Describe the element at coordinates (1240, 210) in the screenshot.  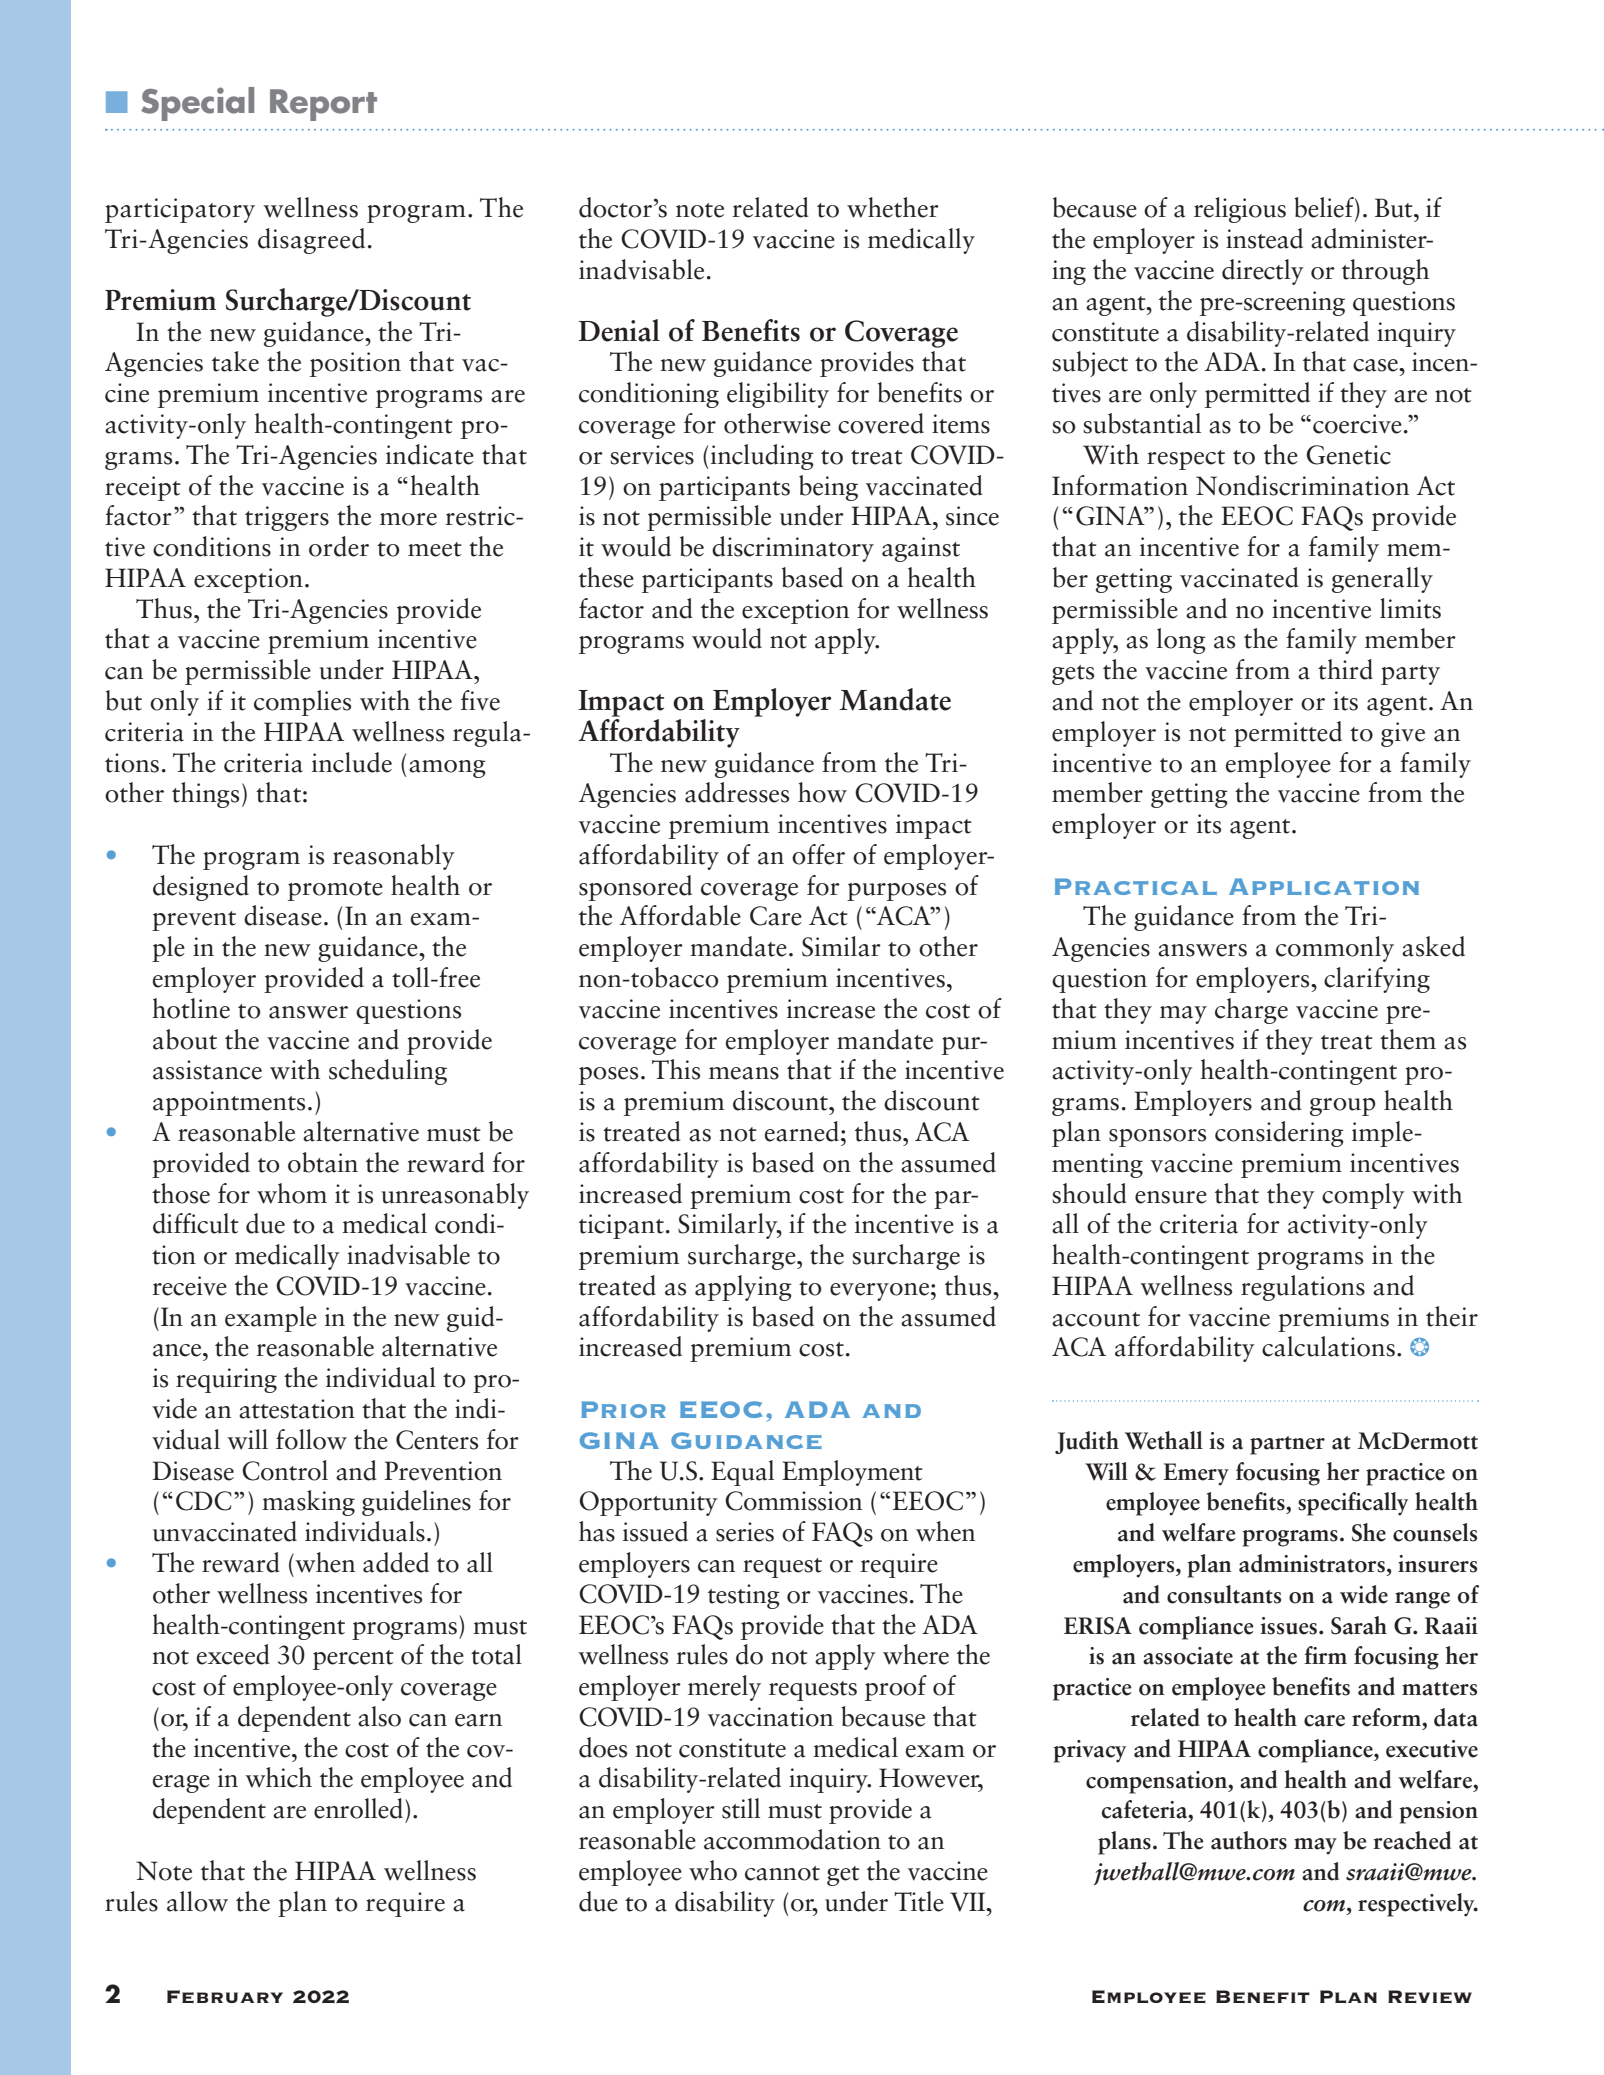
I see `religious` at that location.
